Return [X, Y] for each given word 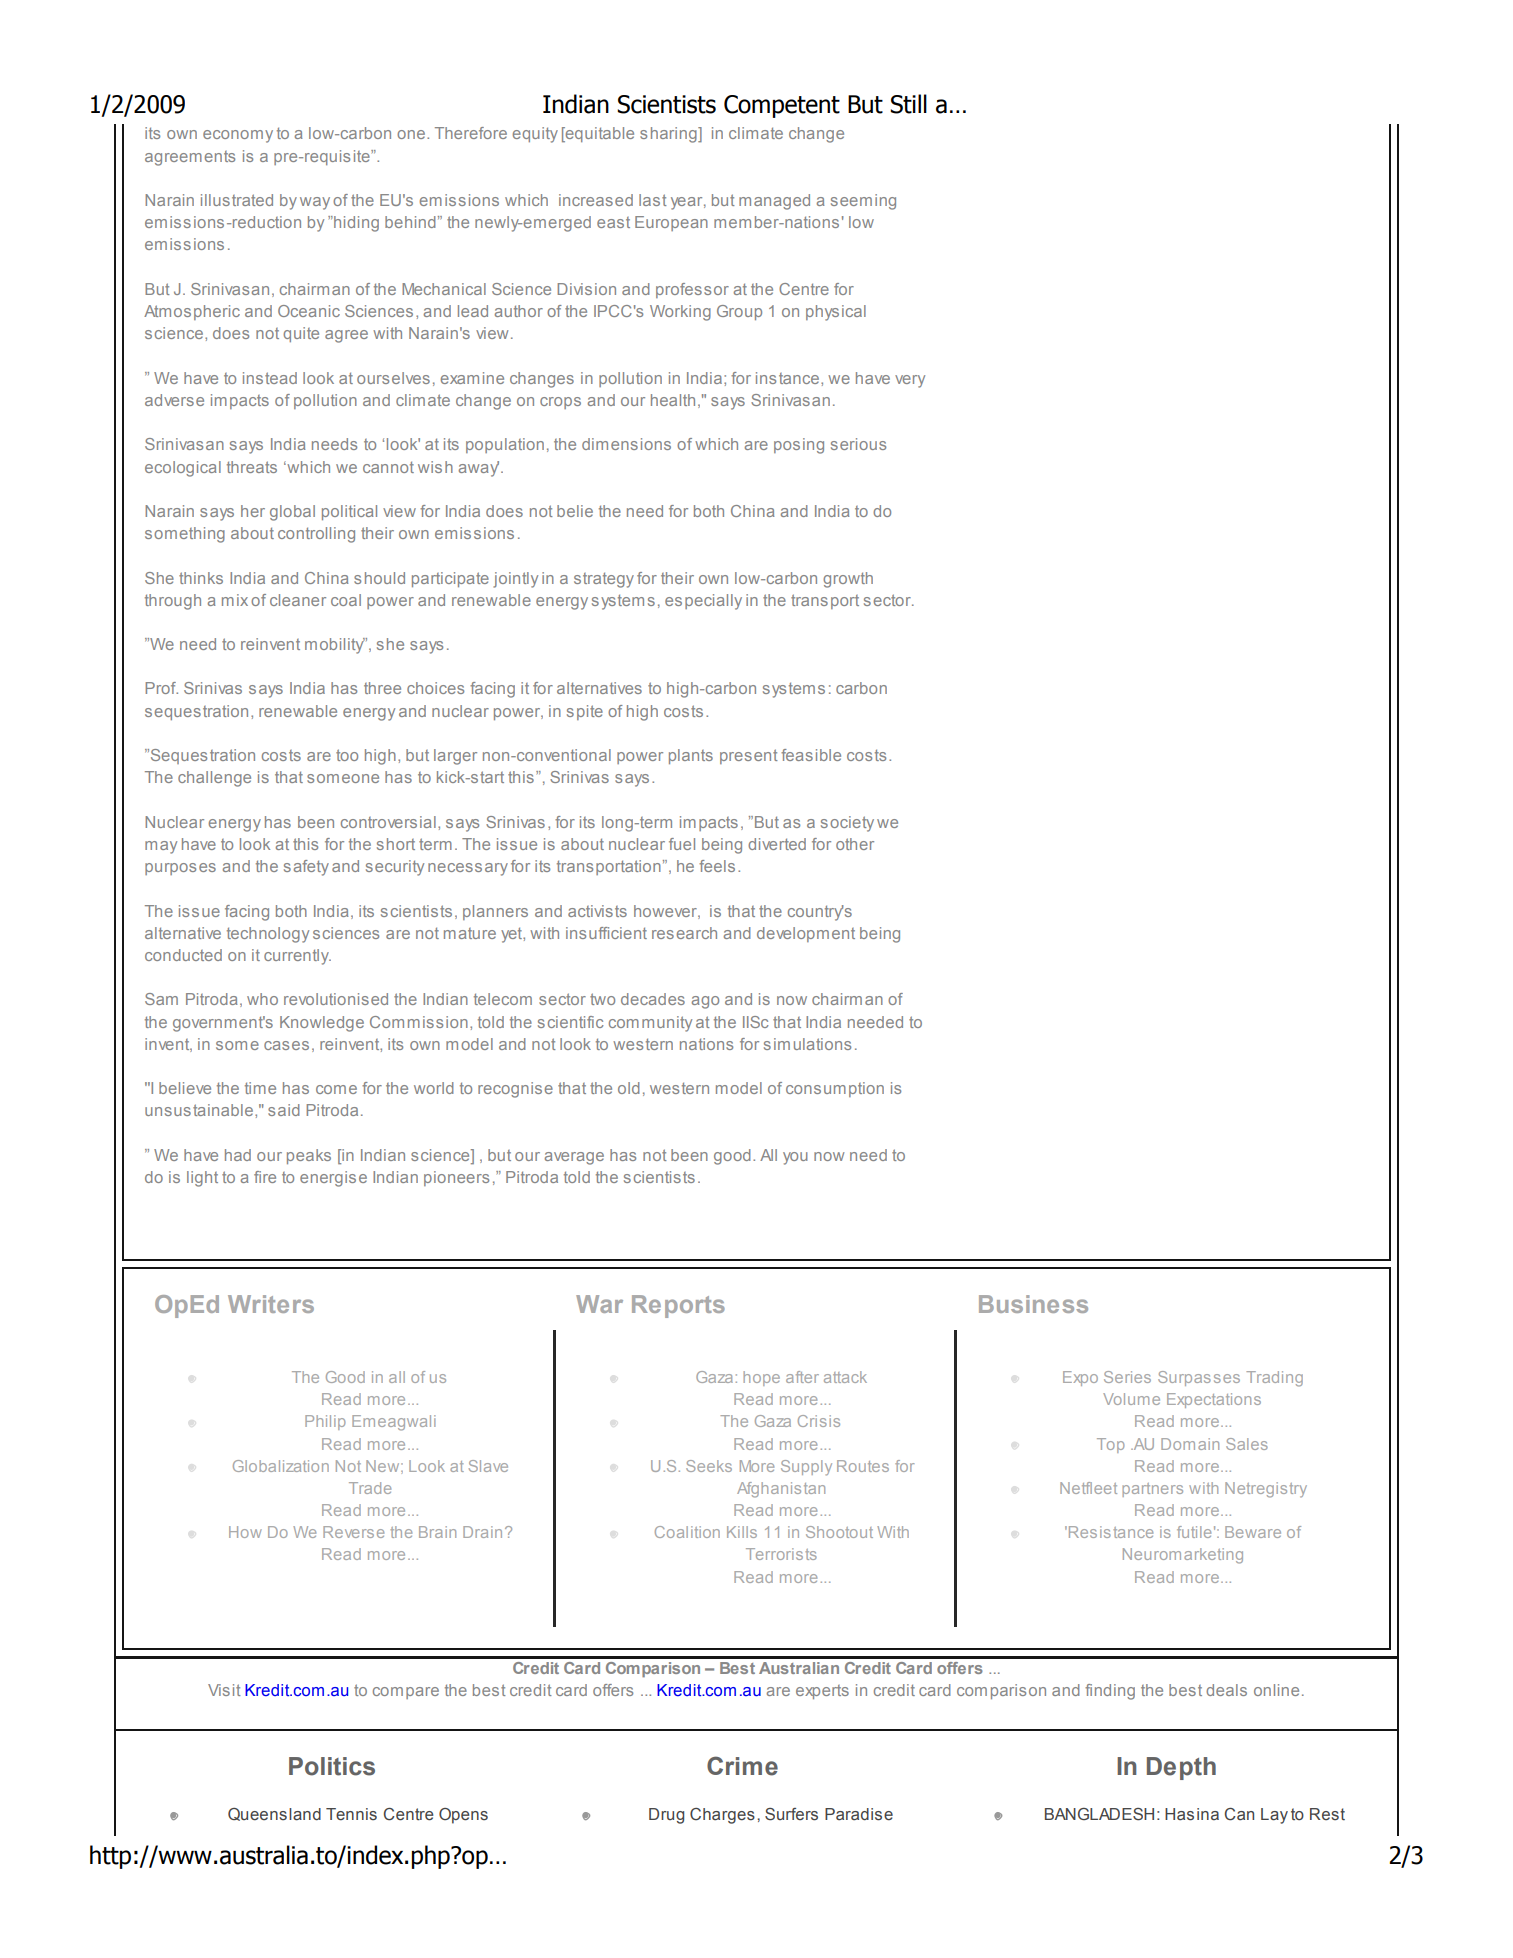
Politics [332, 1766]
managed [774, 202]
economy [238, 136]
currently [297, 957]
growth [848, 580]
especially [703, 602]
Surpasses [1199, 1378]
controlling [316, 535]
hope [761, 1378]
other [855, 844]
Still [908, 104]
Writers [271, 1304]
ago [705, 1002]
